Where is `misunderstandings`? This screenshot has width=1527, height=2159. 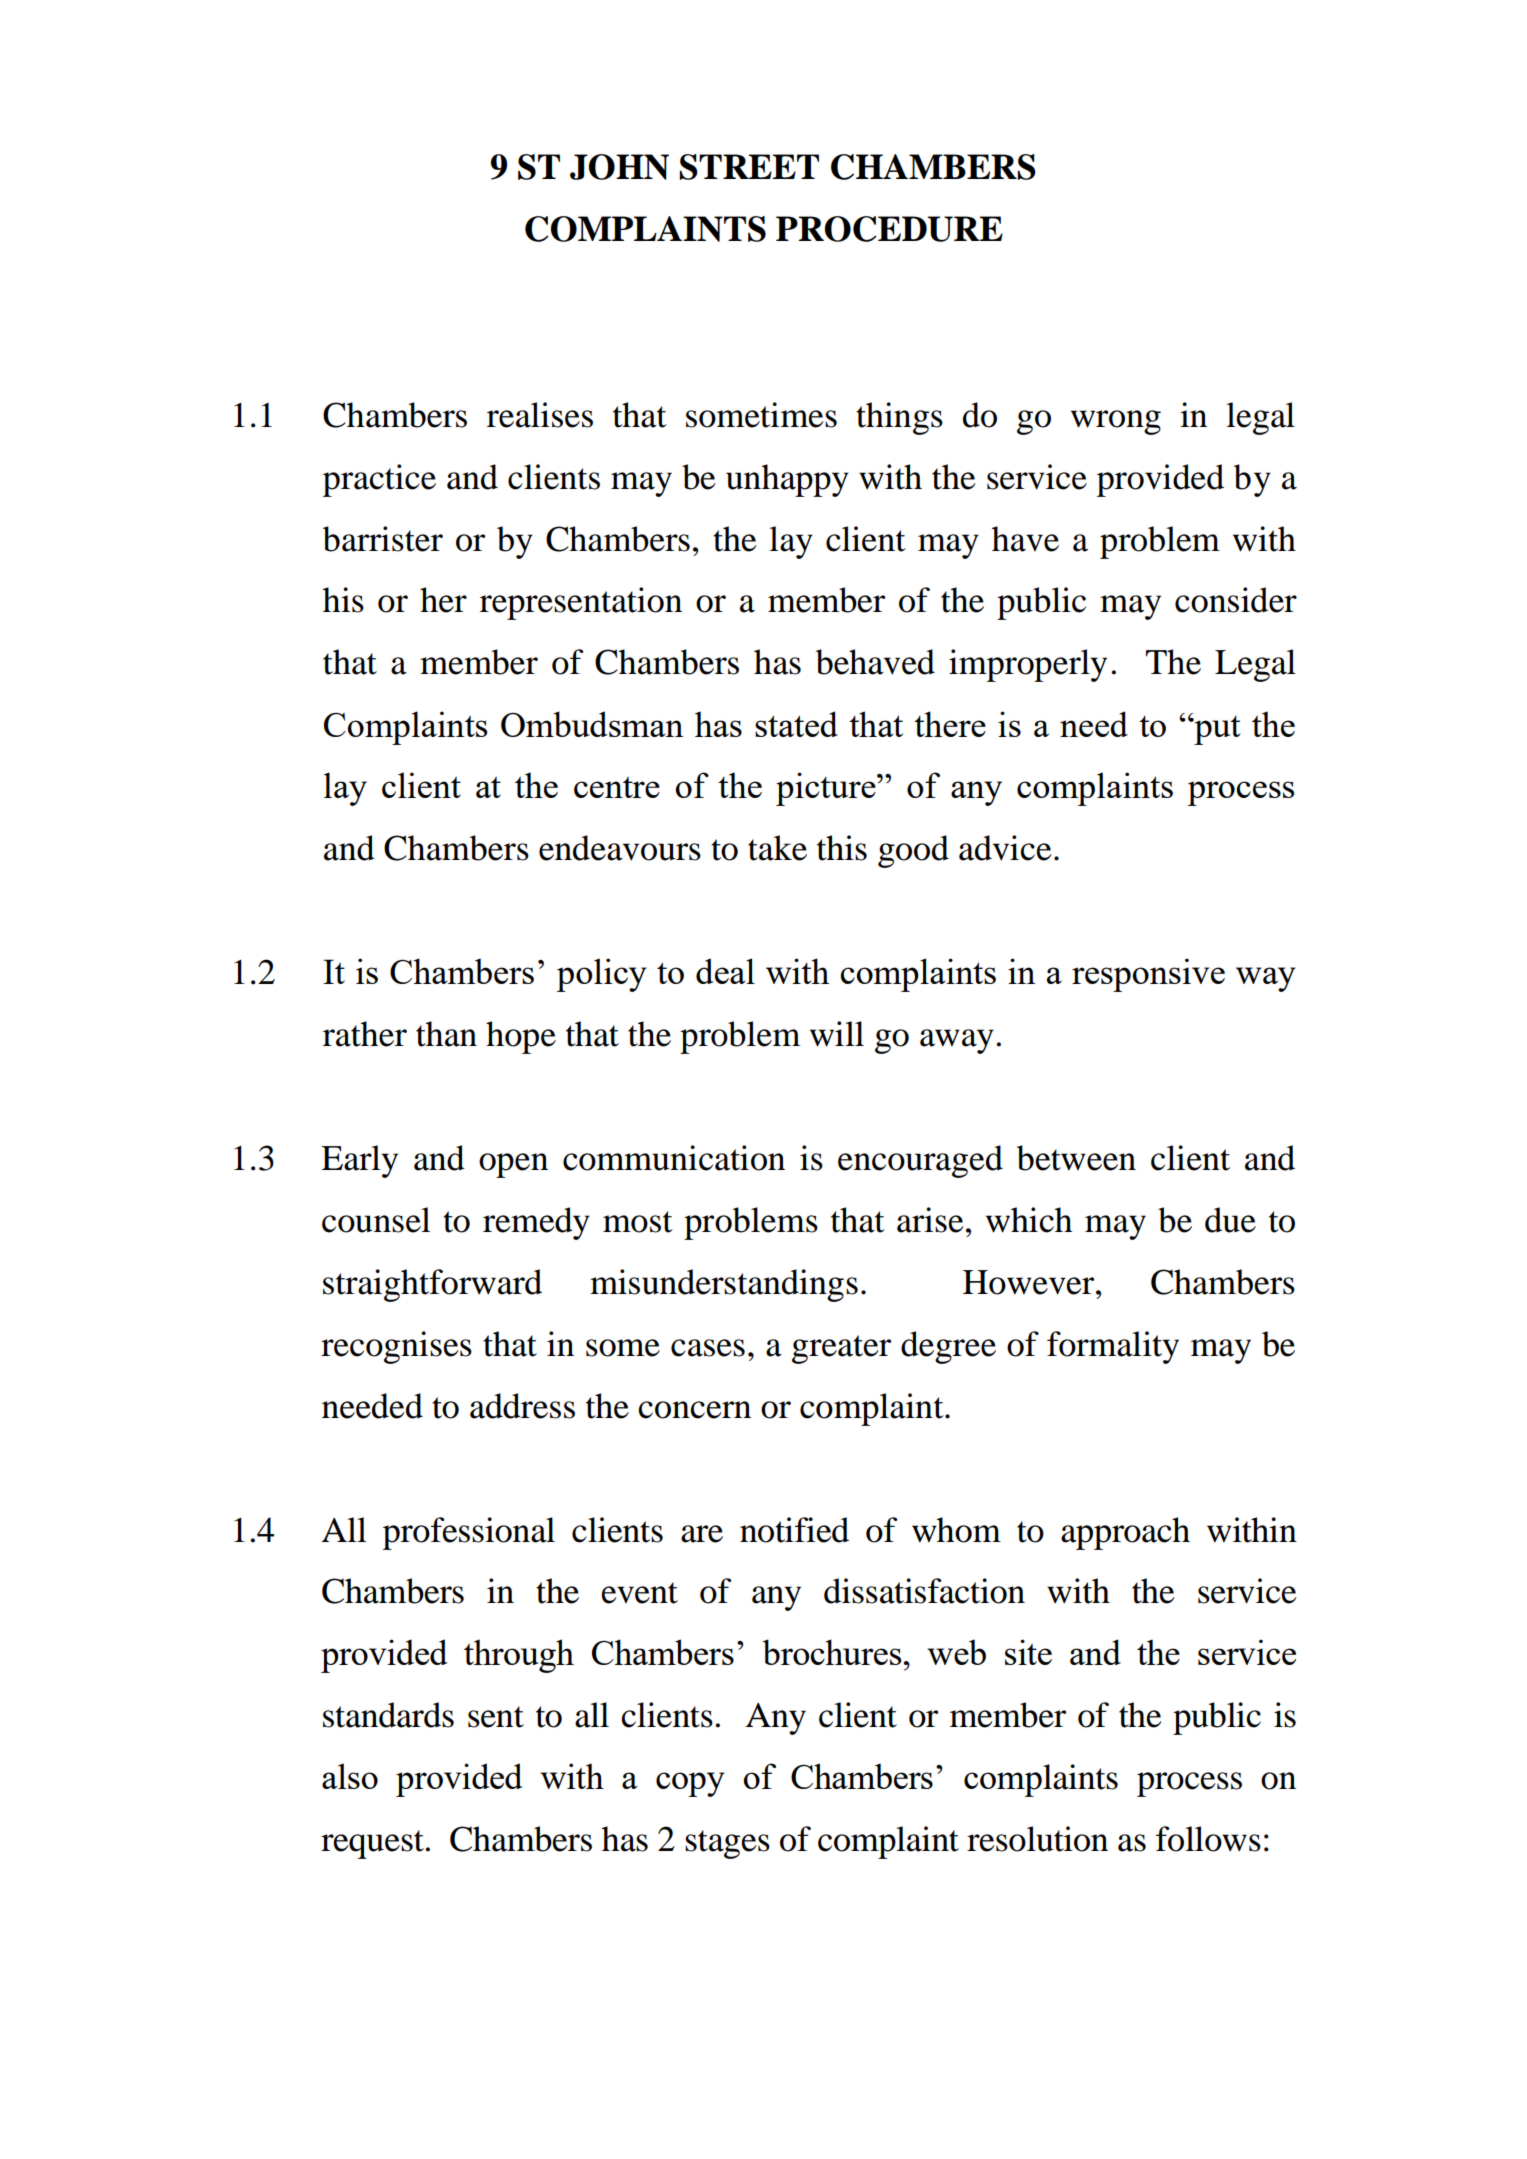
misunderstandings is located at coordinates (724, 1285).
